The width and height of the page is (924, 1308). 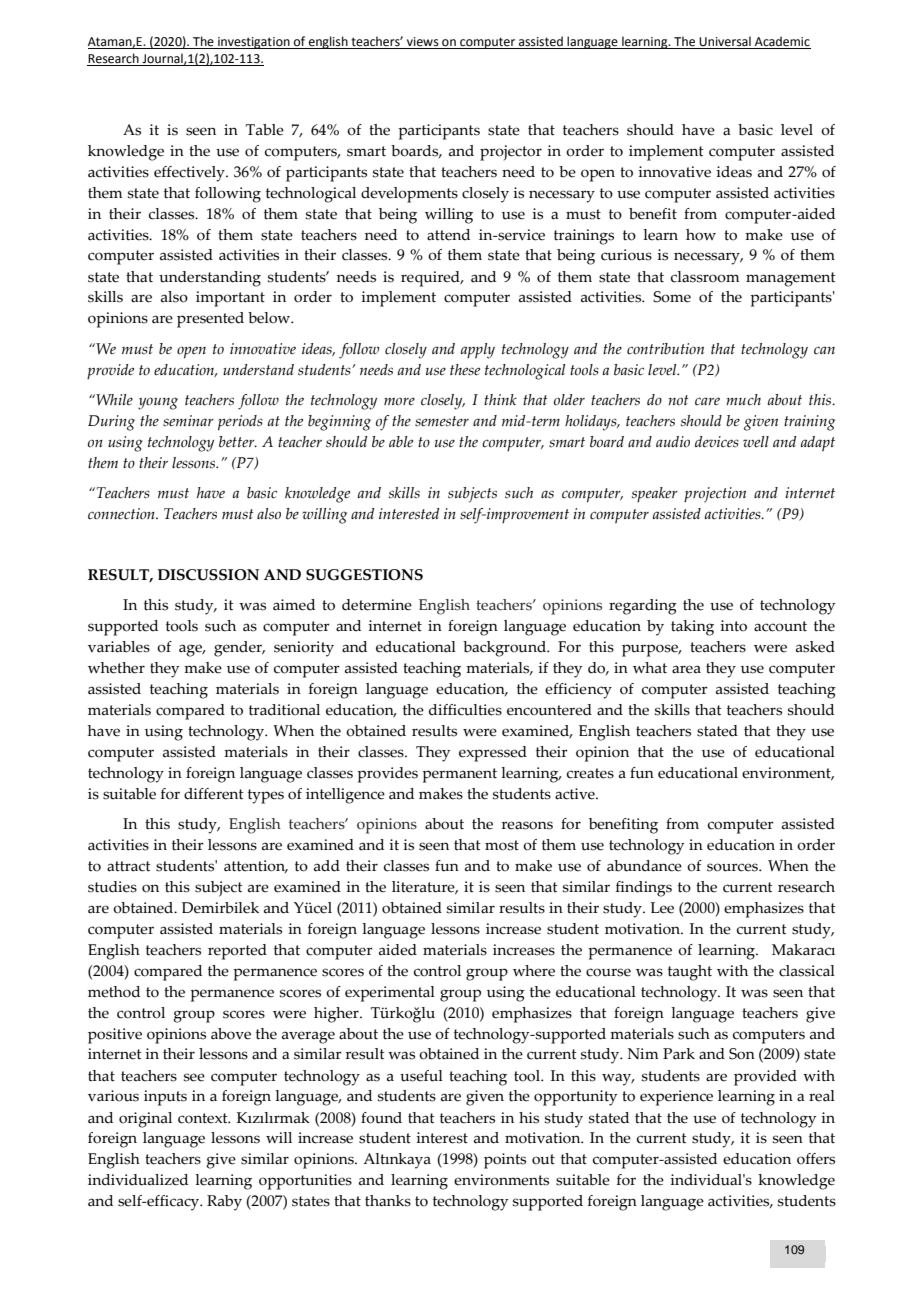 What do you see at coordinates (208, 575) in the page?
I see `DISCUSSION` at bounding box center [208, 575].
